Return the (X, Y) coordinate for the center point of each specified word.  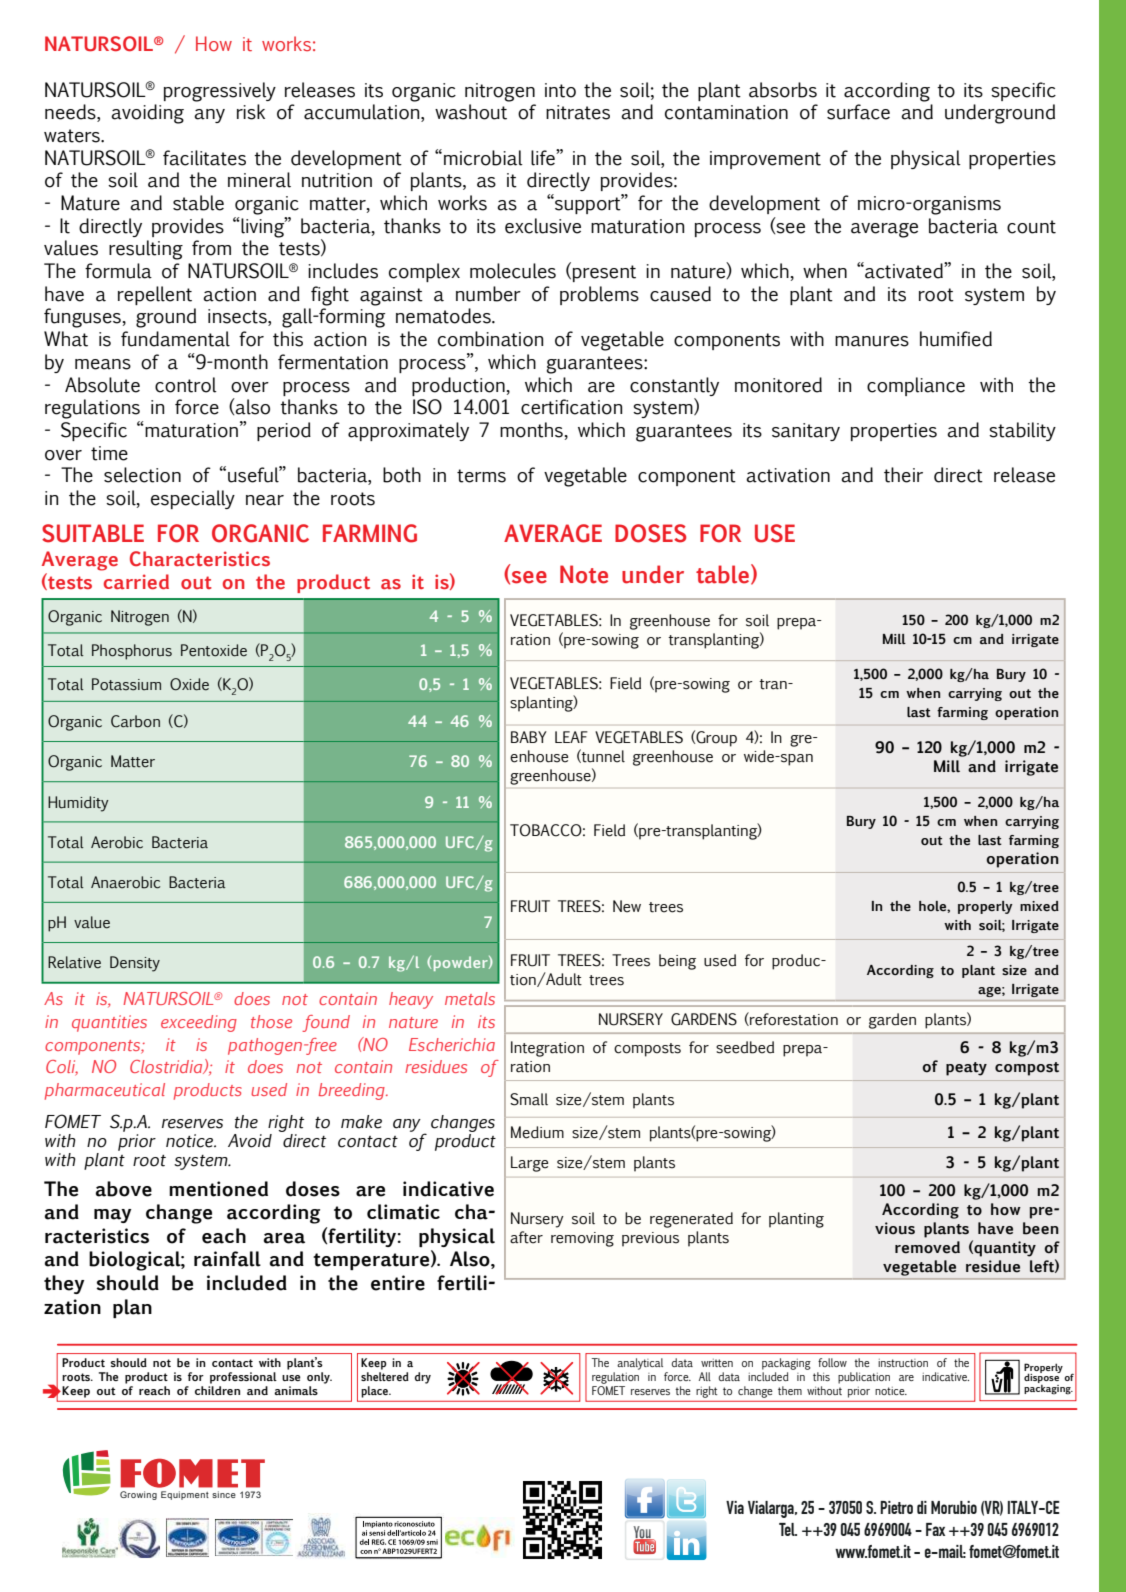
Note (584, 574)
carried (136, 582)
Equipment (185, 1495)
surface (858, 112)
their (903, 475)
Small (529, 1099)
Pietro (896, 1507)
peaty (966, 1069)
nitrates (578, 112)
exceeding (199, 1023)
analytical (640, 1364)
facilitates (204, 158)
